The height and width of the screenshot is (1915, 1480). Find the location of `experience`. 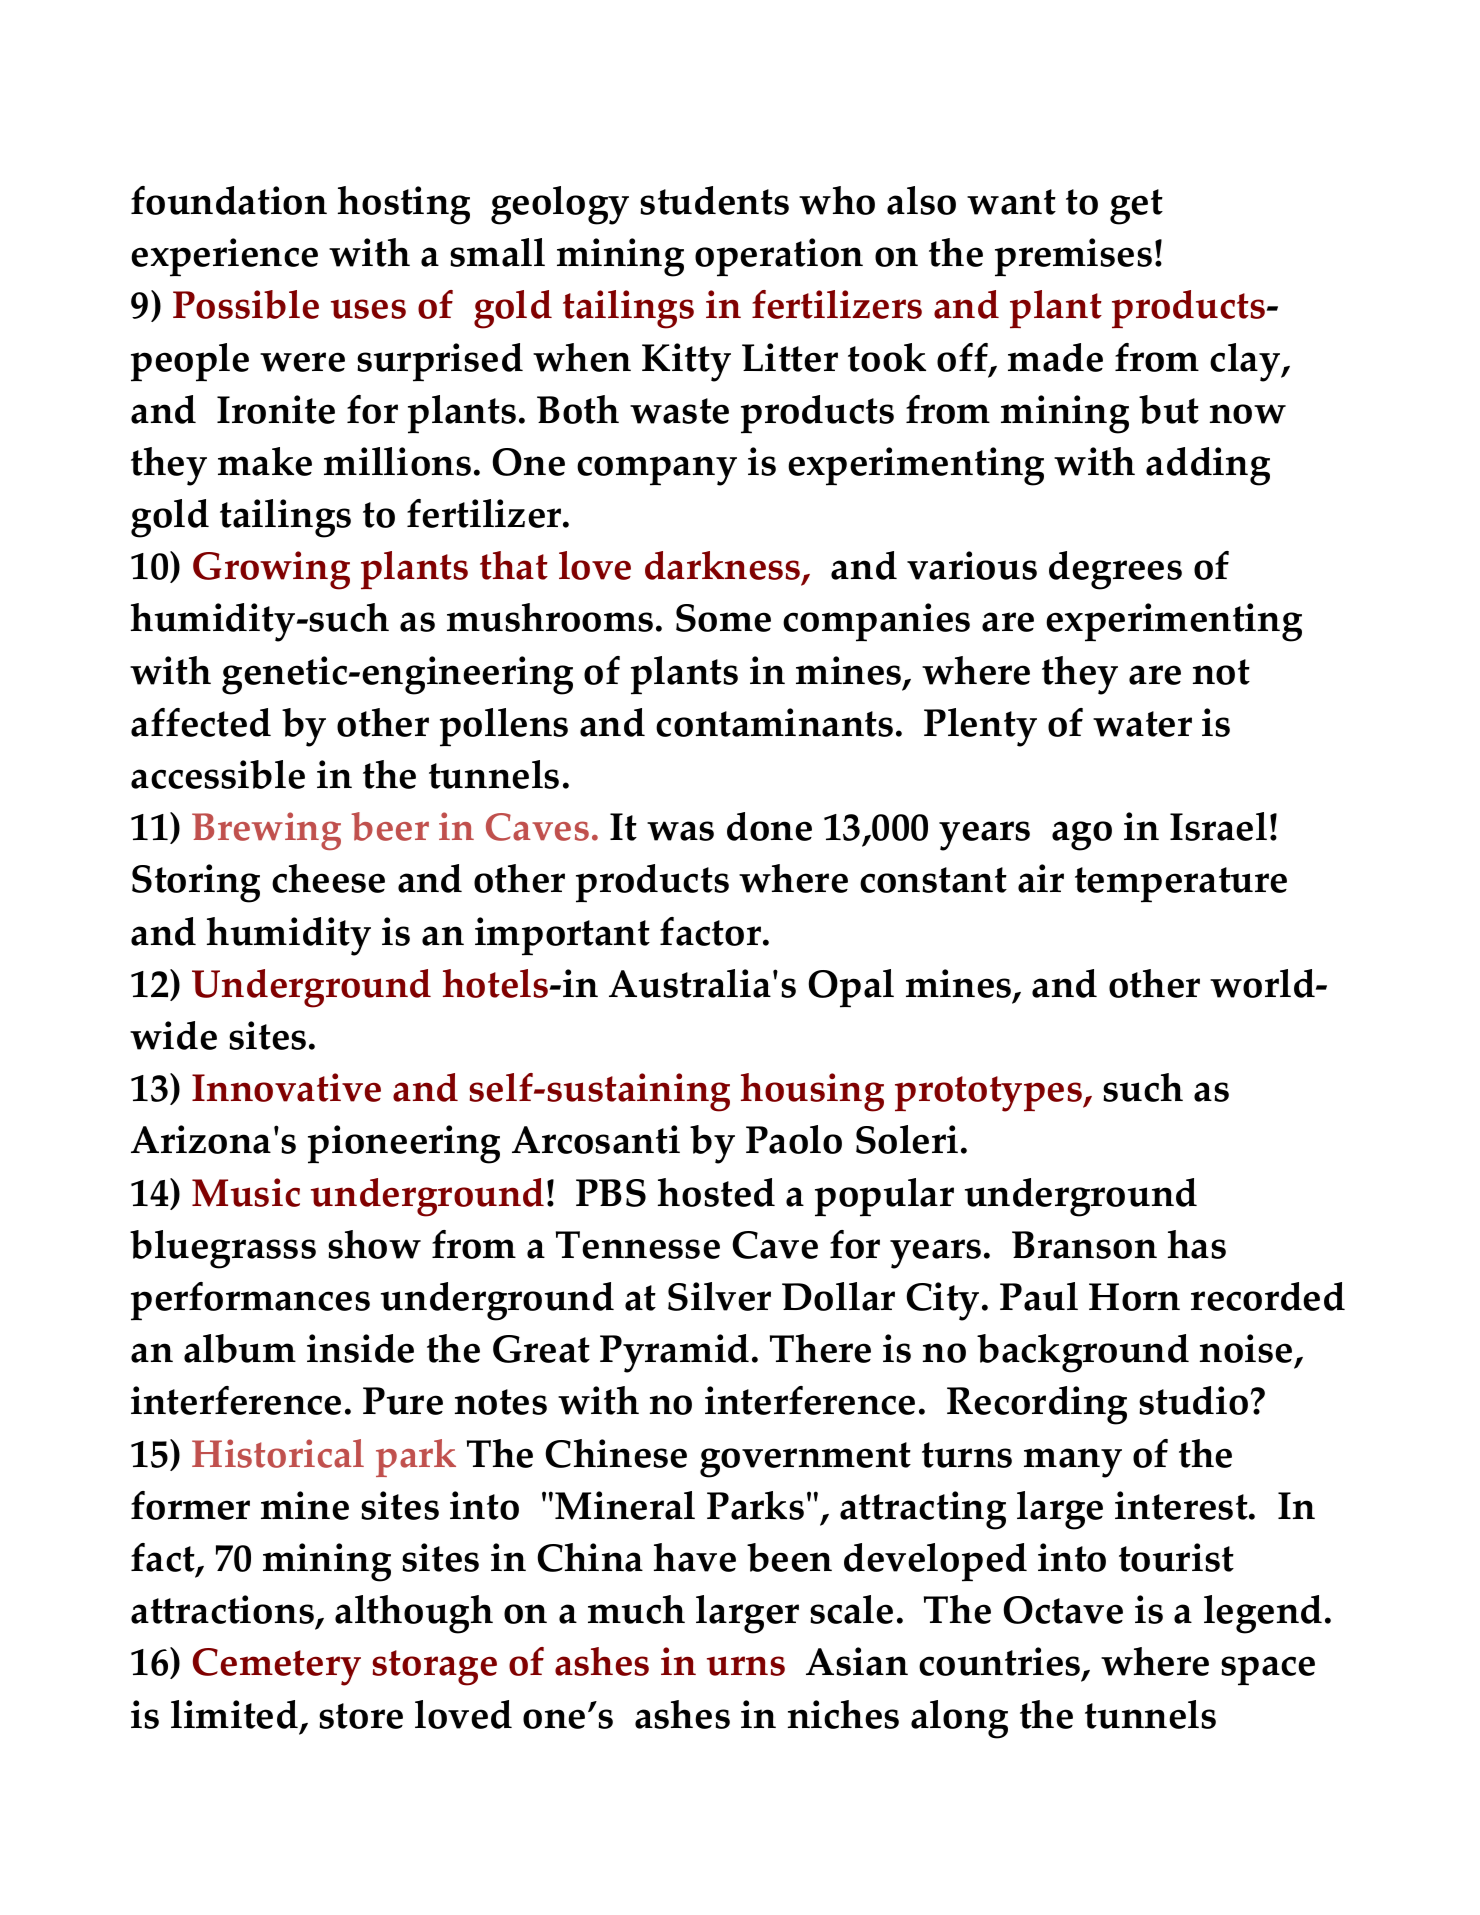

experience is located at coordinates (224, 257).
